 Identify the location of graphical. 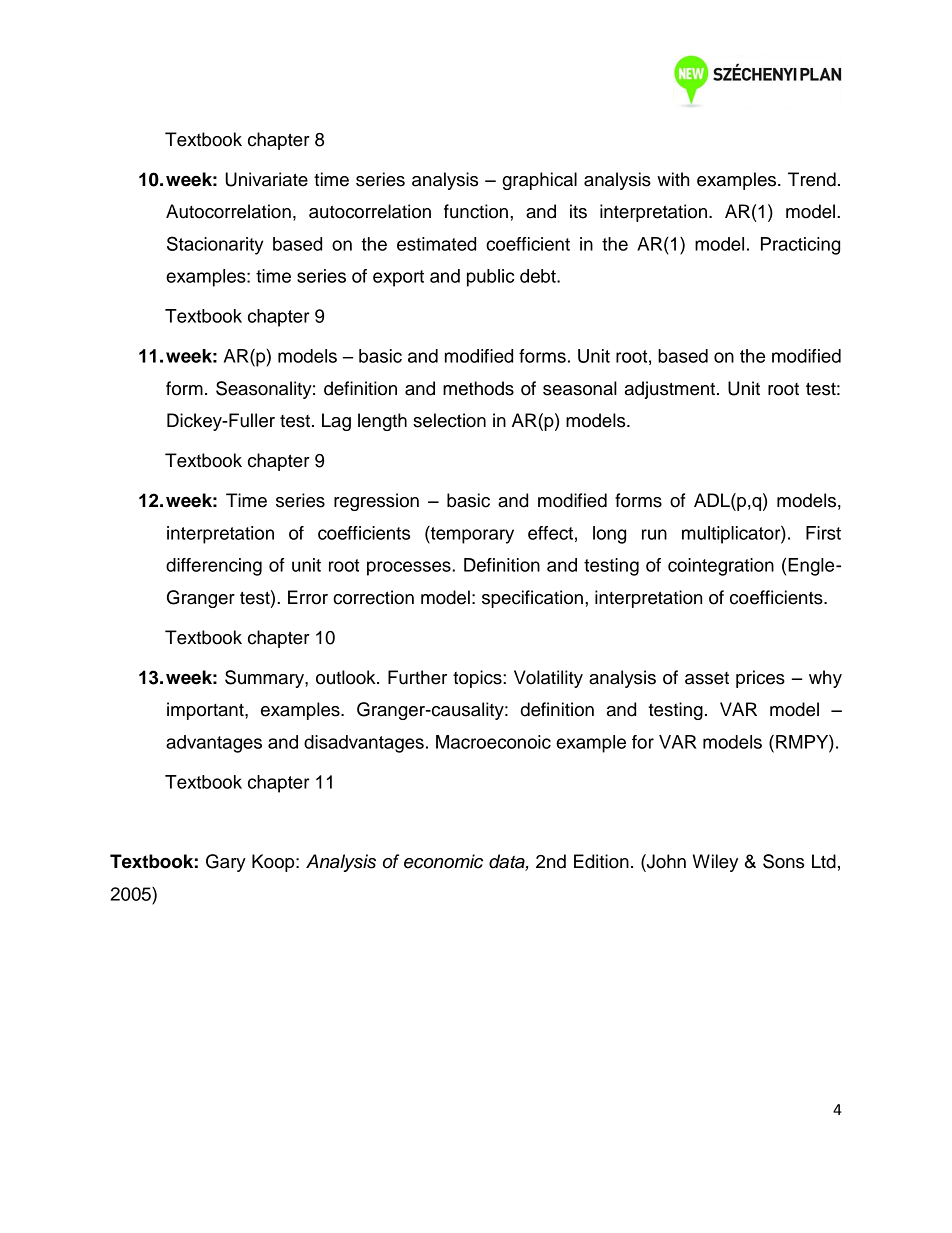
(539, 181).
